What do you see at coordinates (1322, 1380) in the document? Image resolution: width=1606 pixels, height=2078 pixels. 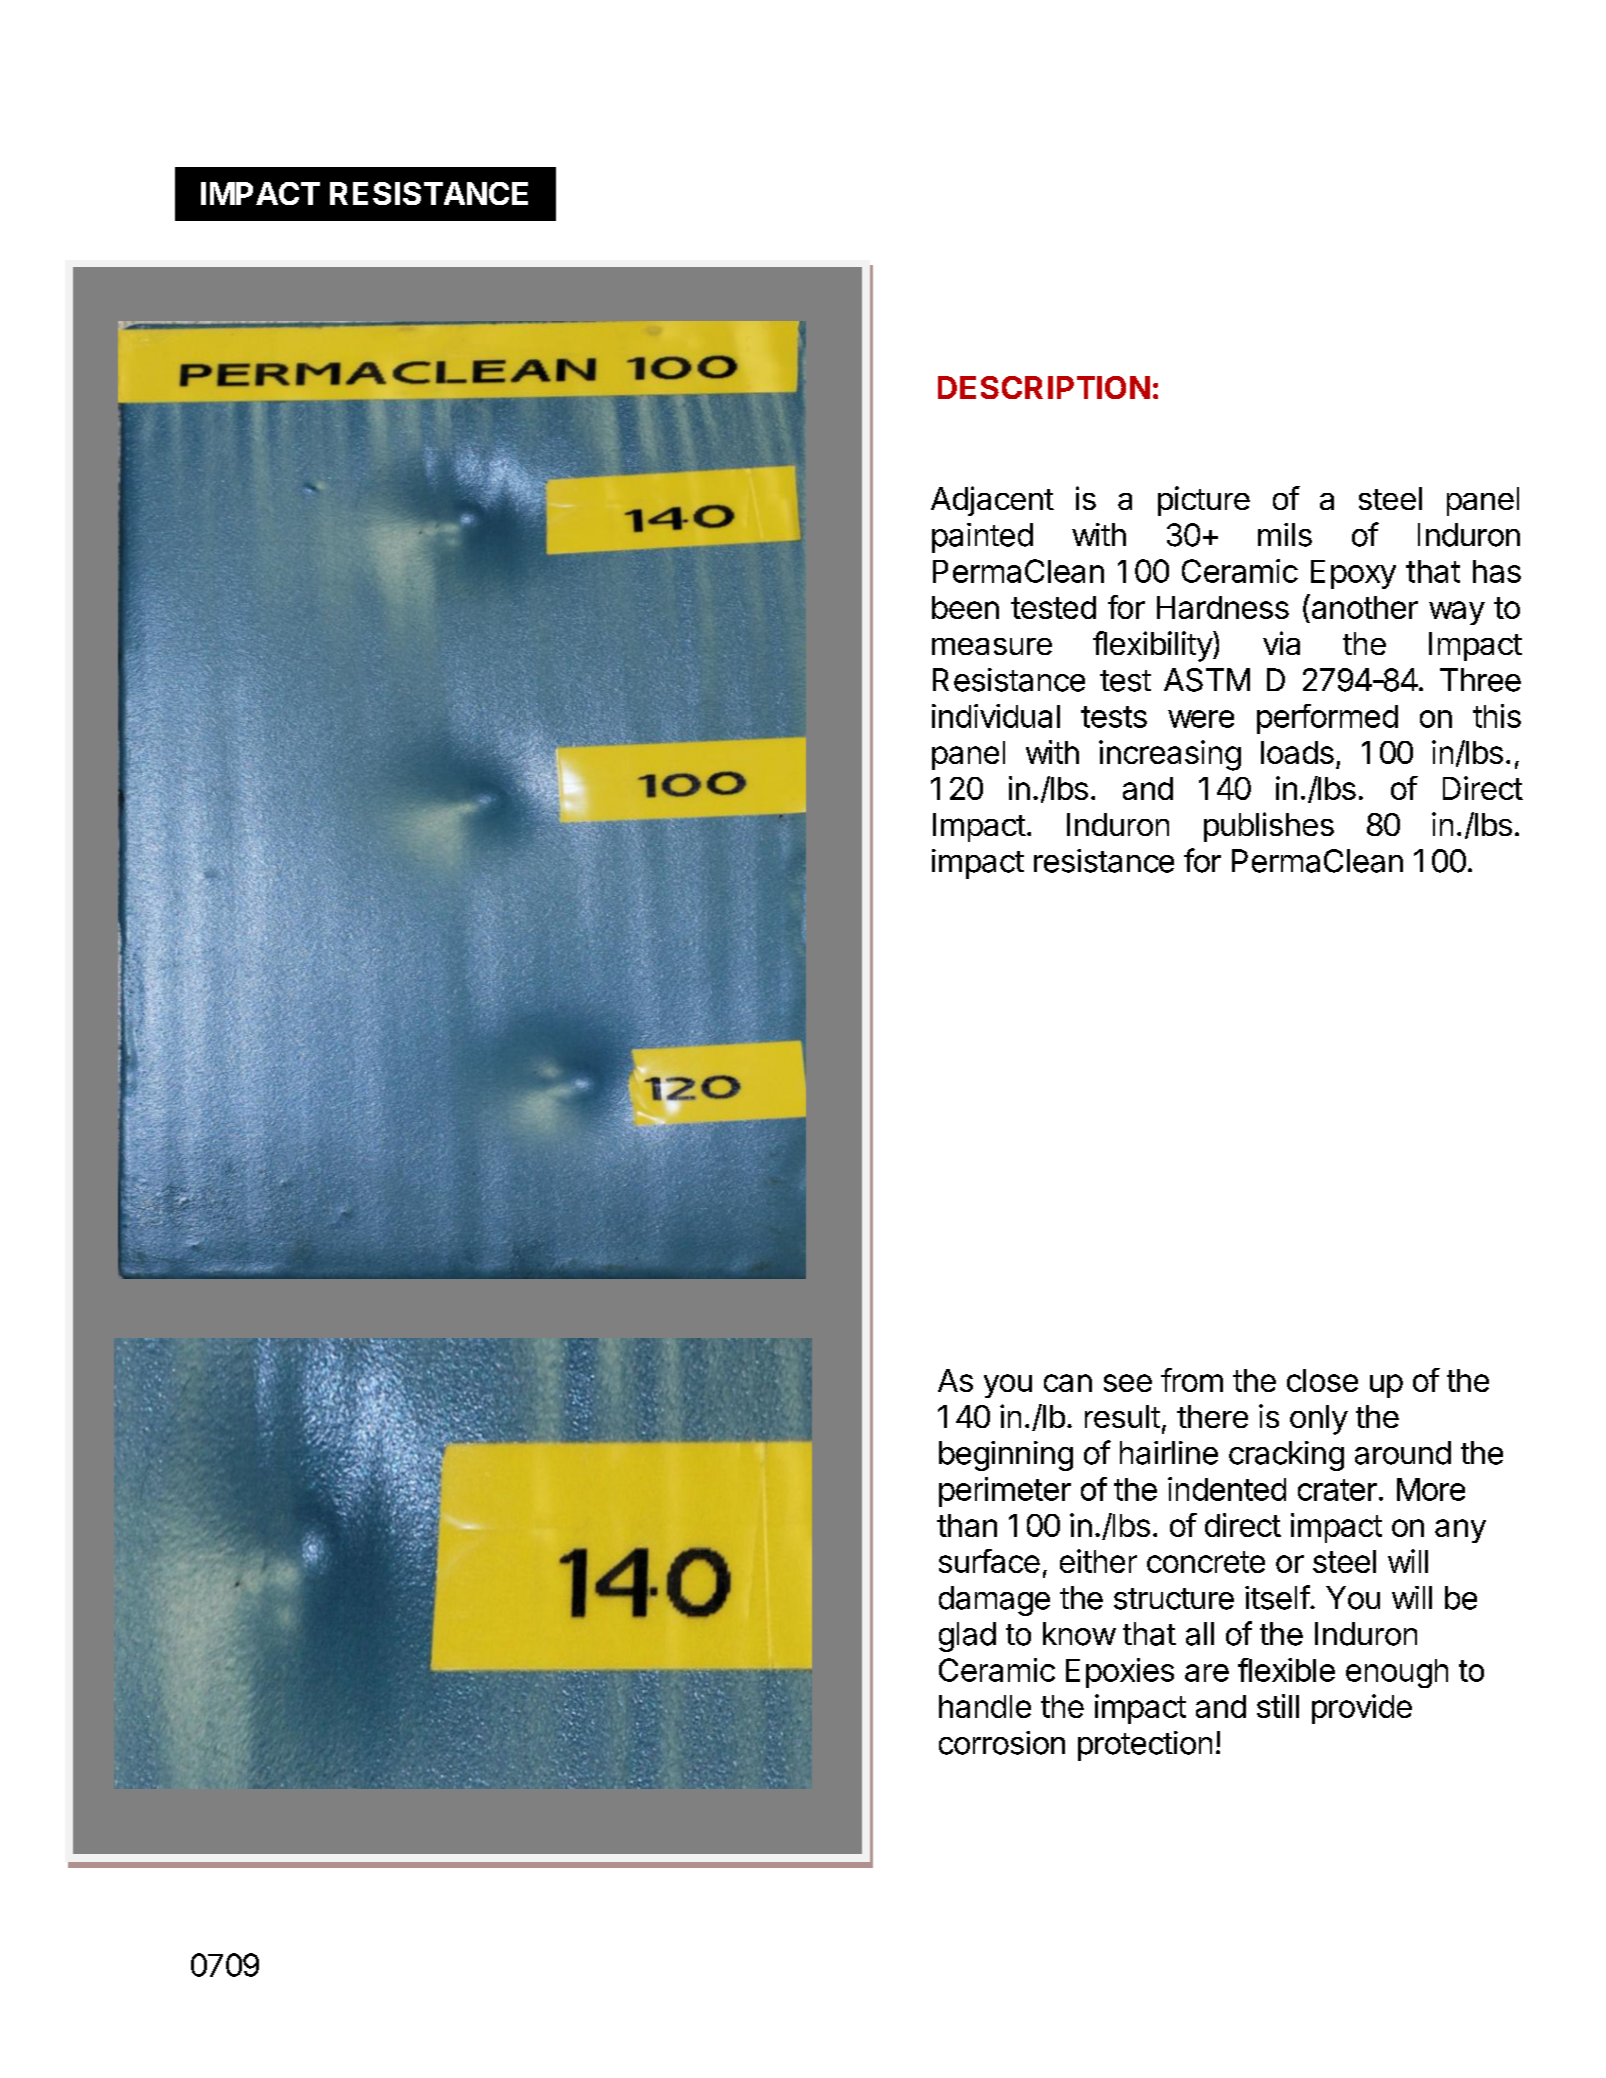 I see `close` at bounding box center [1322, 1380].
